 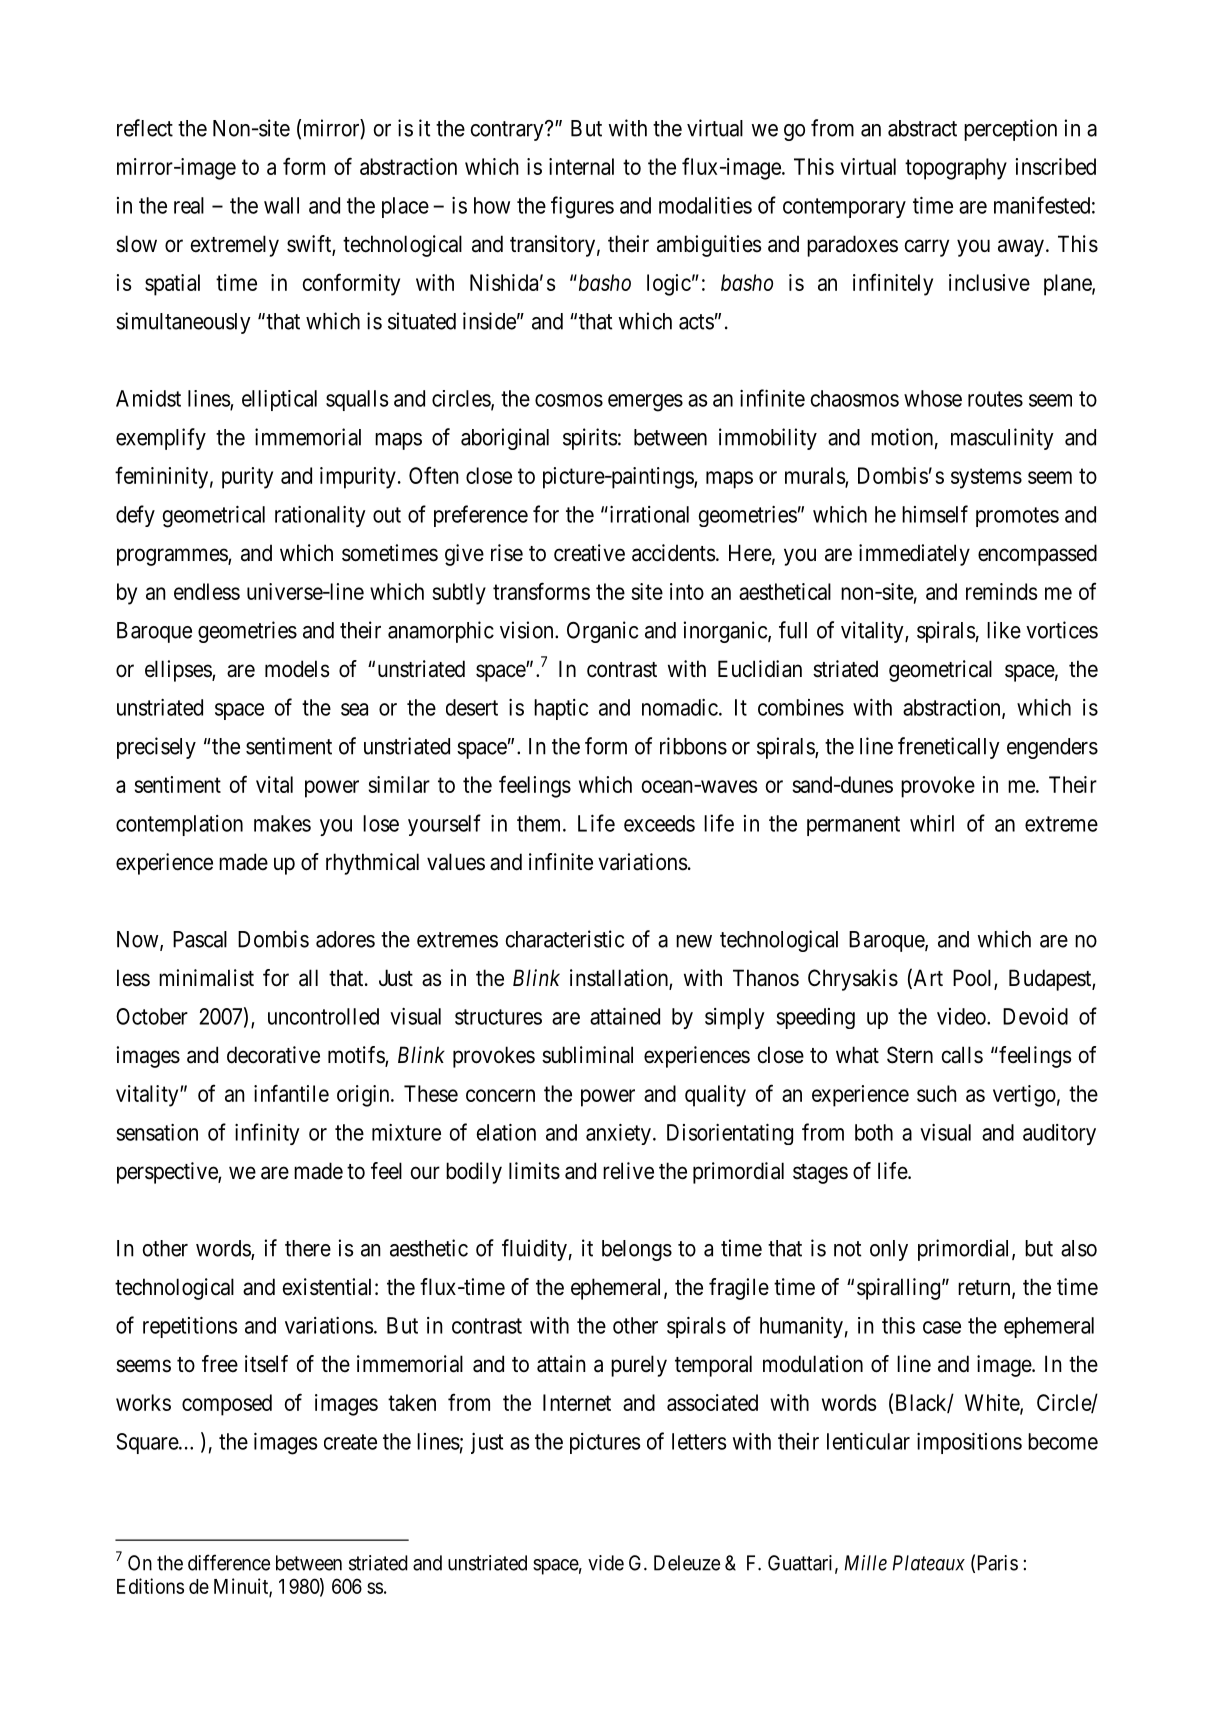 What do you see at coordinates (956, 169) in the document?
I see `topography` at bounding box center [956, 169].
